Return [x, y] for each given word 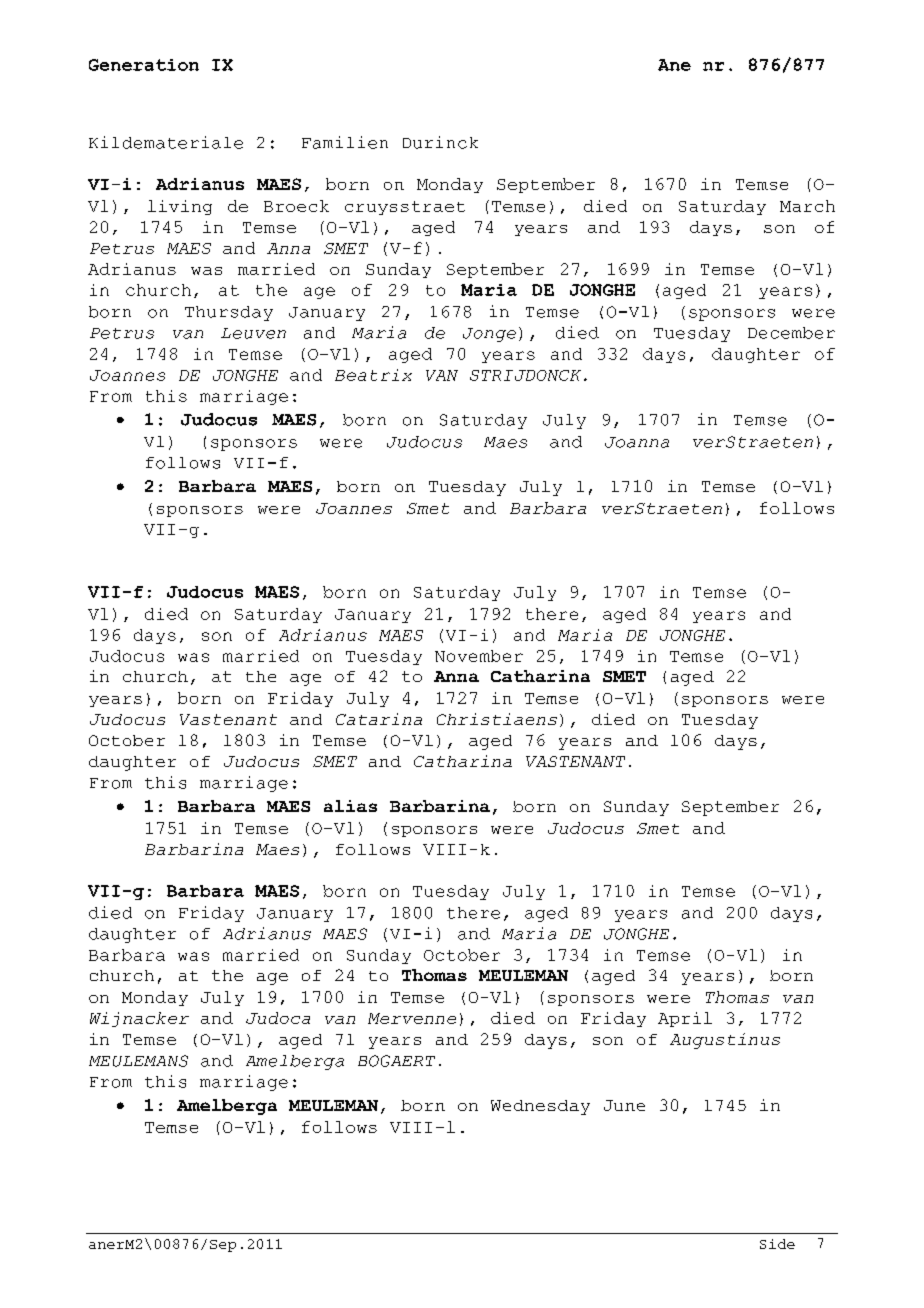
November [479, 656]
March [807, 206]
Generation [144, 65]
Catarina [379, 719]
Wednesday [540, 1107]
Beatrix [373, 375]
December [791, 333]
